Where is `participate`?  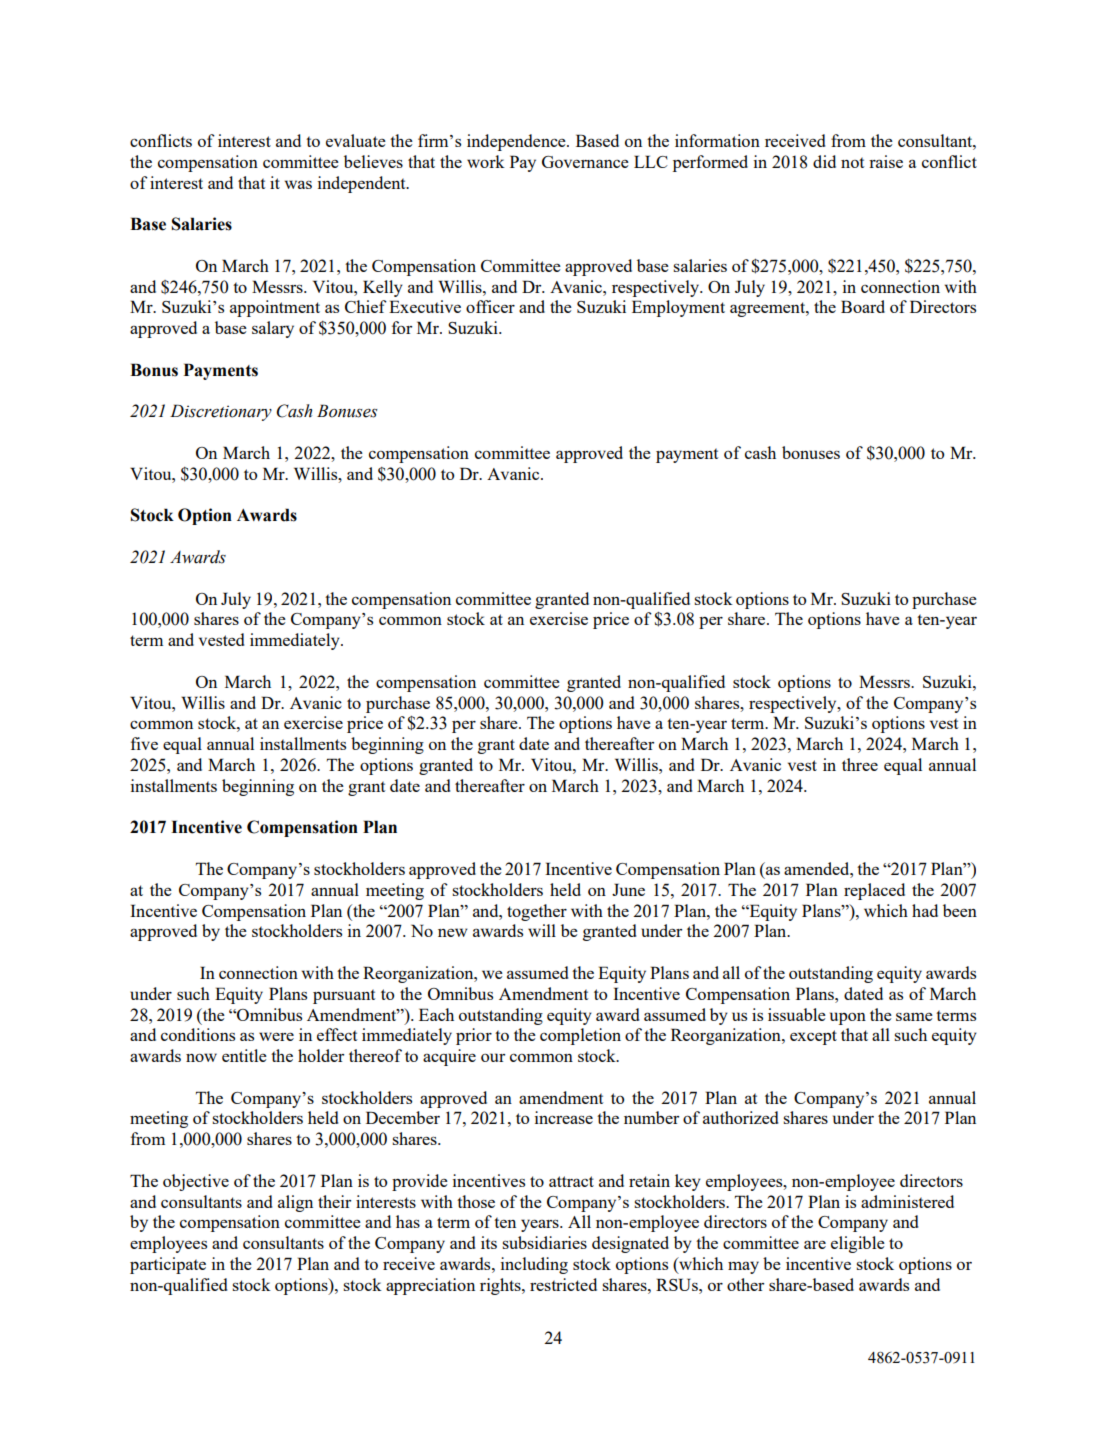 participate is located at coordinates (168, 1265).
